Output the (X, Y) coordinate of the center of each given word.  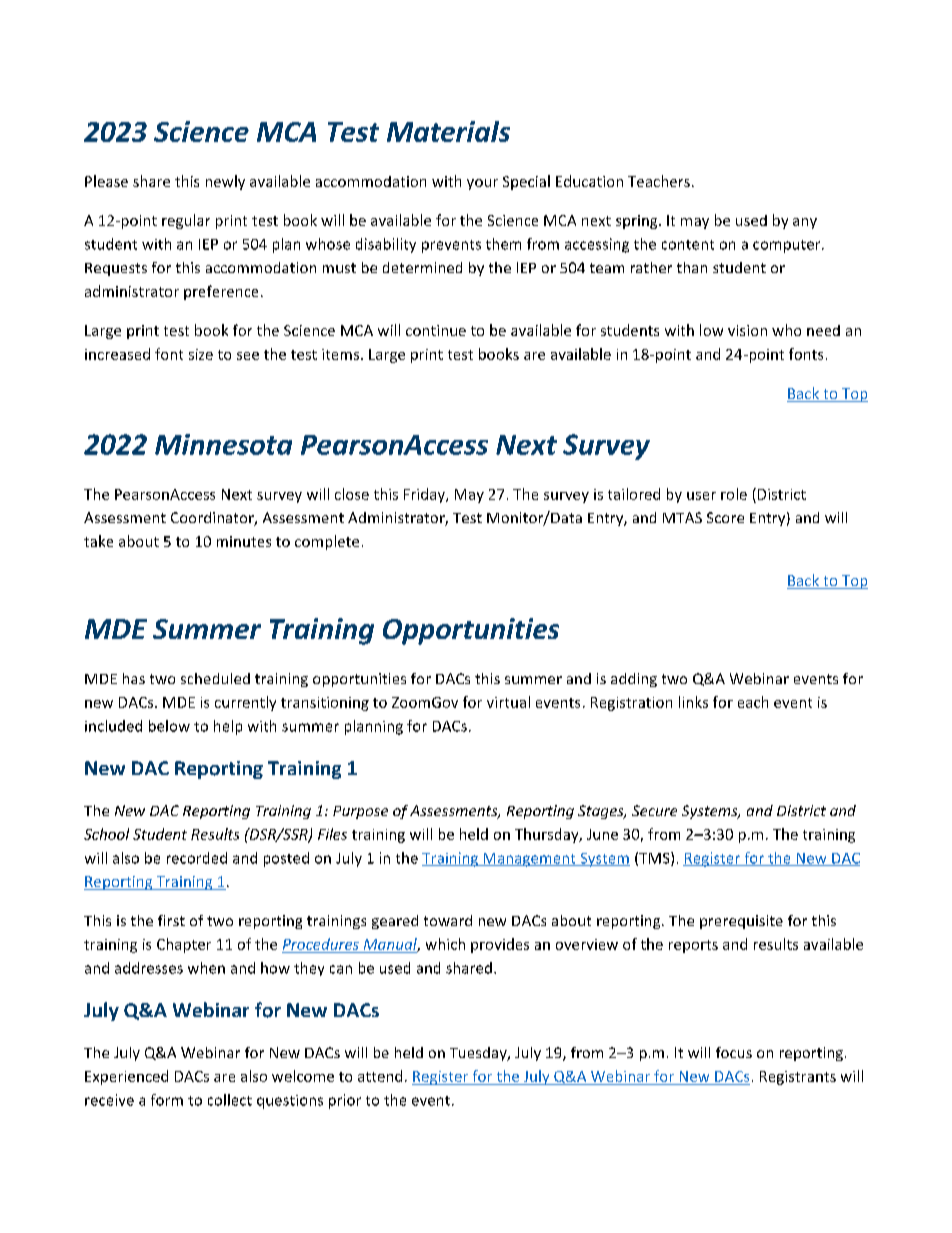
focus (734, 1052)
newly (225, 182)
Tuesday (479, 1054)
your (482, 184)
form (167, 1100)
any (805, 223)
